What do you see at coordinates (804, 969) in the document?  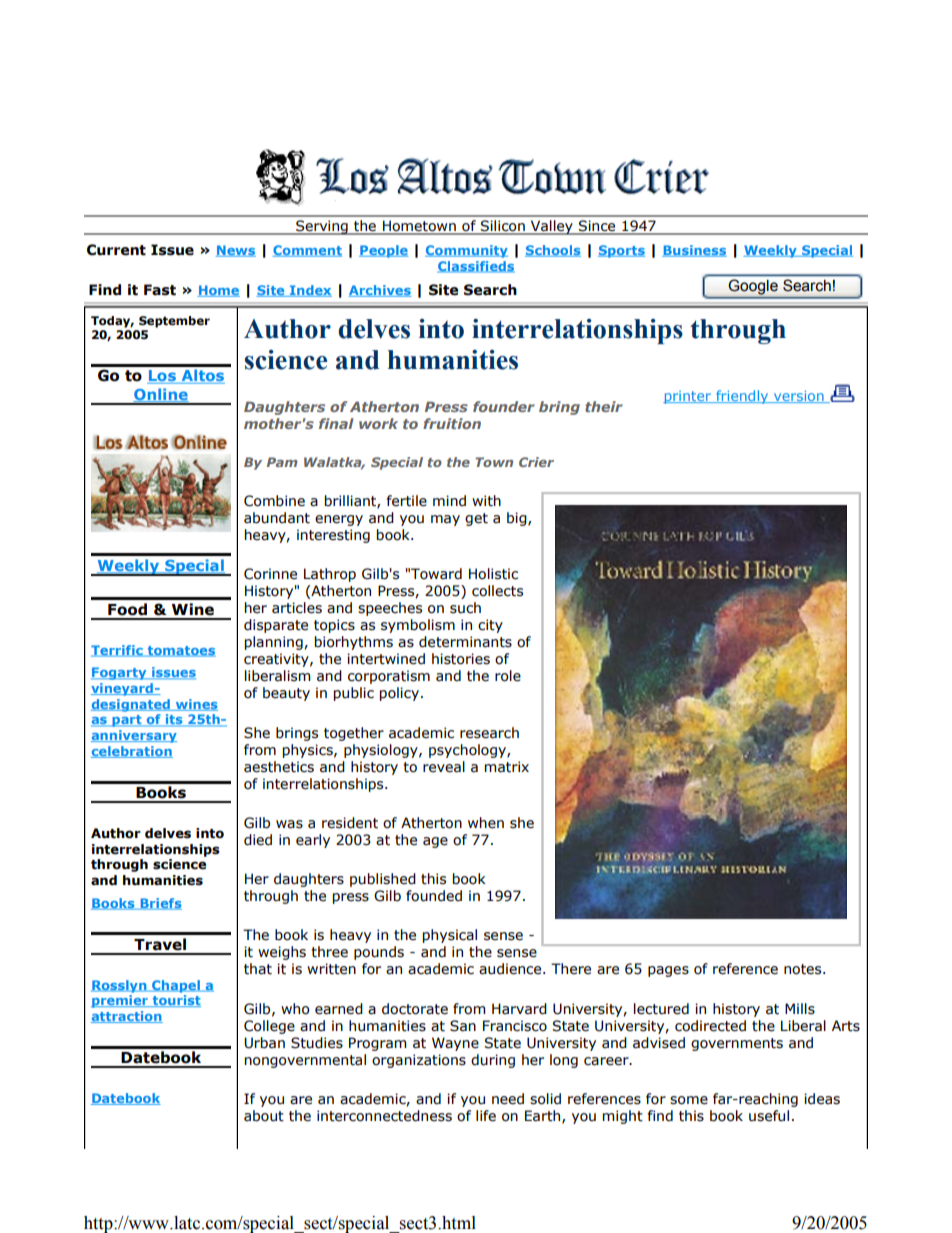 I see `notes` at bounding box center [804, 969].
